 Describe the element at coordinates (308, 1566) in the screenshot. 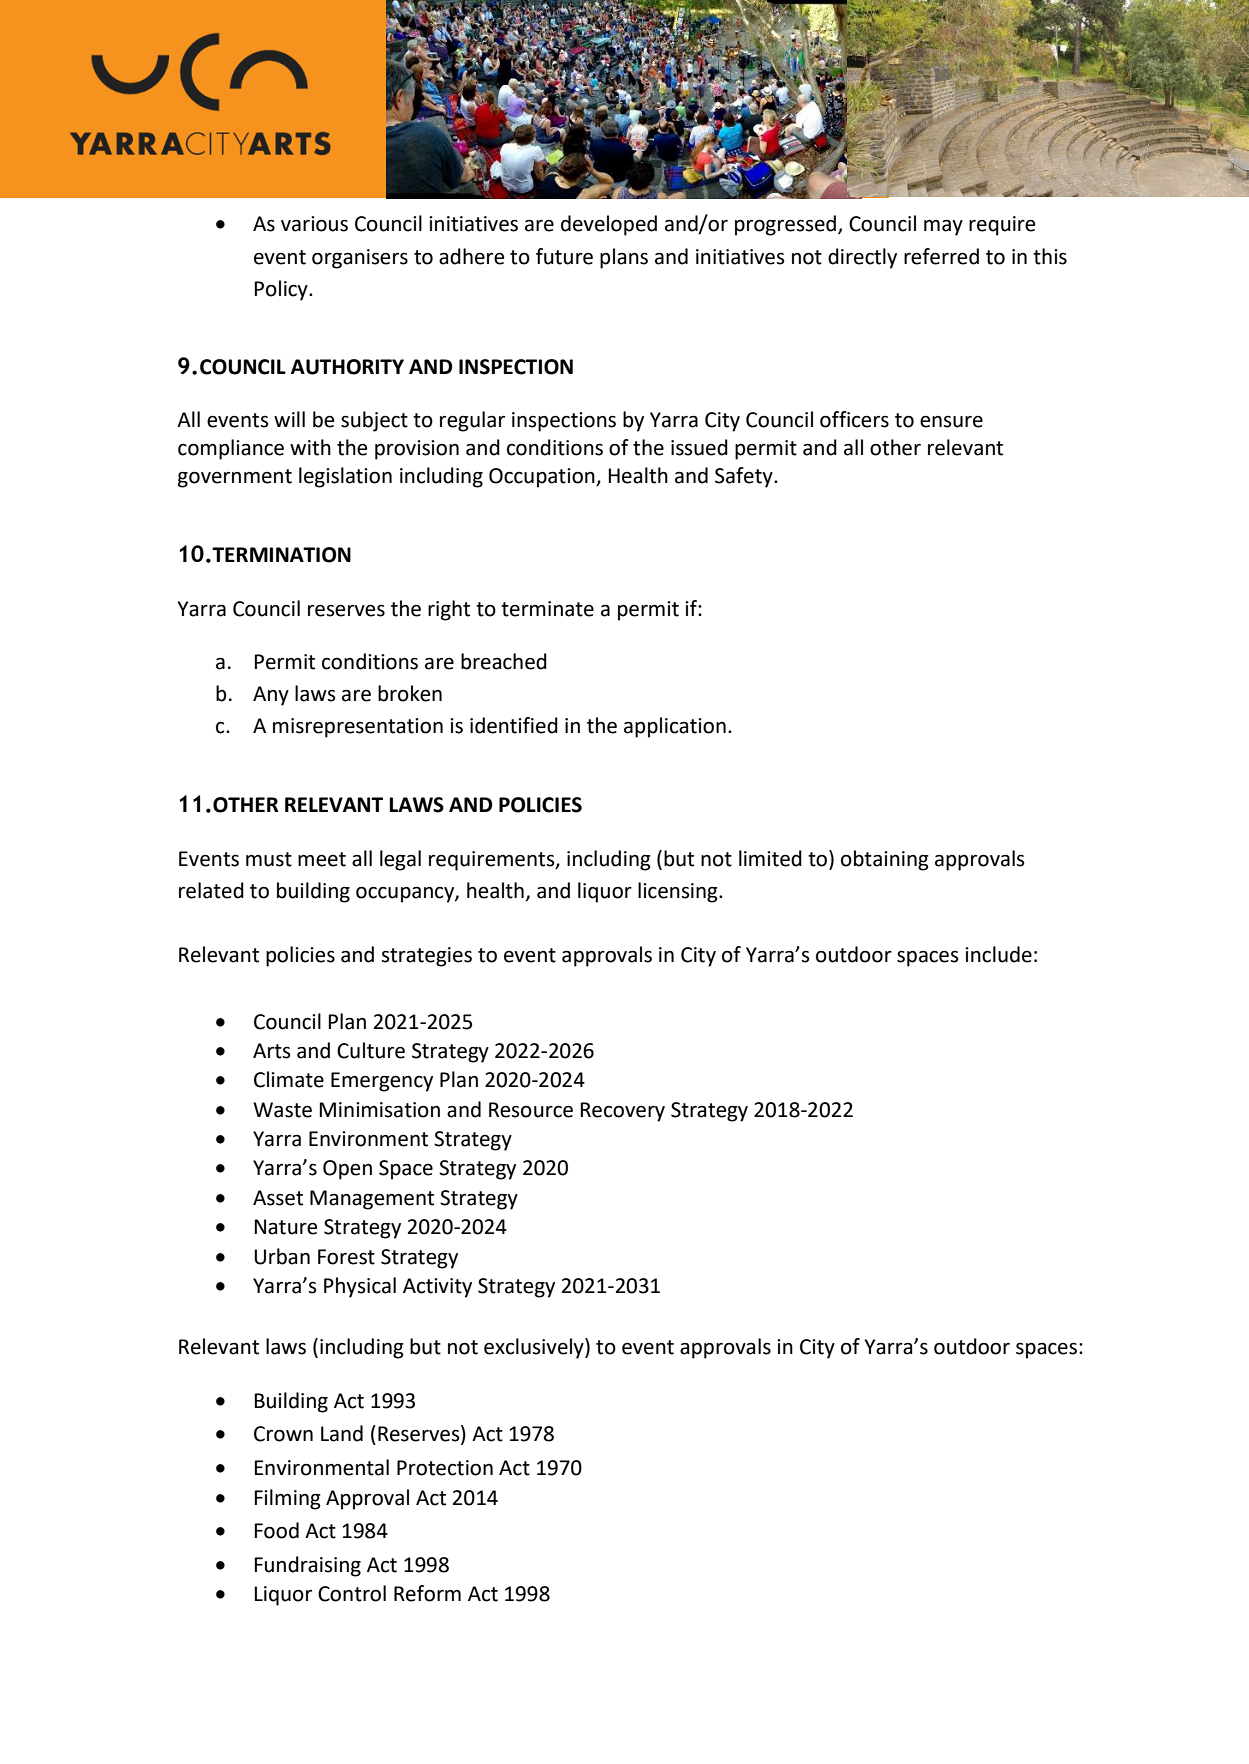

I see `Fundraising` at that location.
